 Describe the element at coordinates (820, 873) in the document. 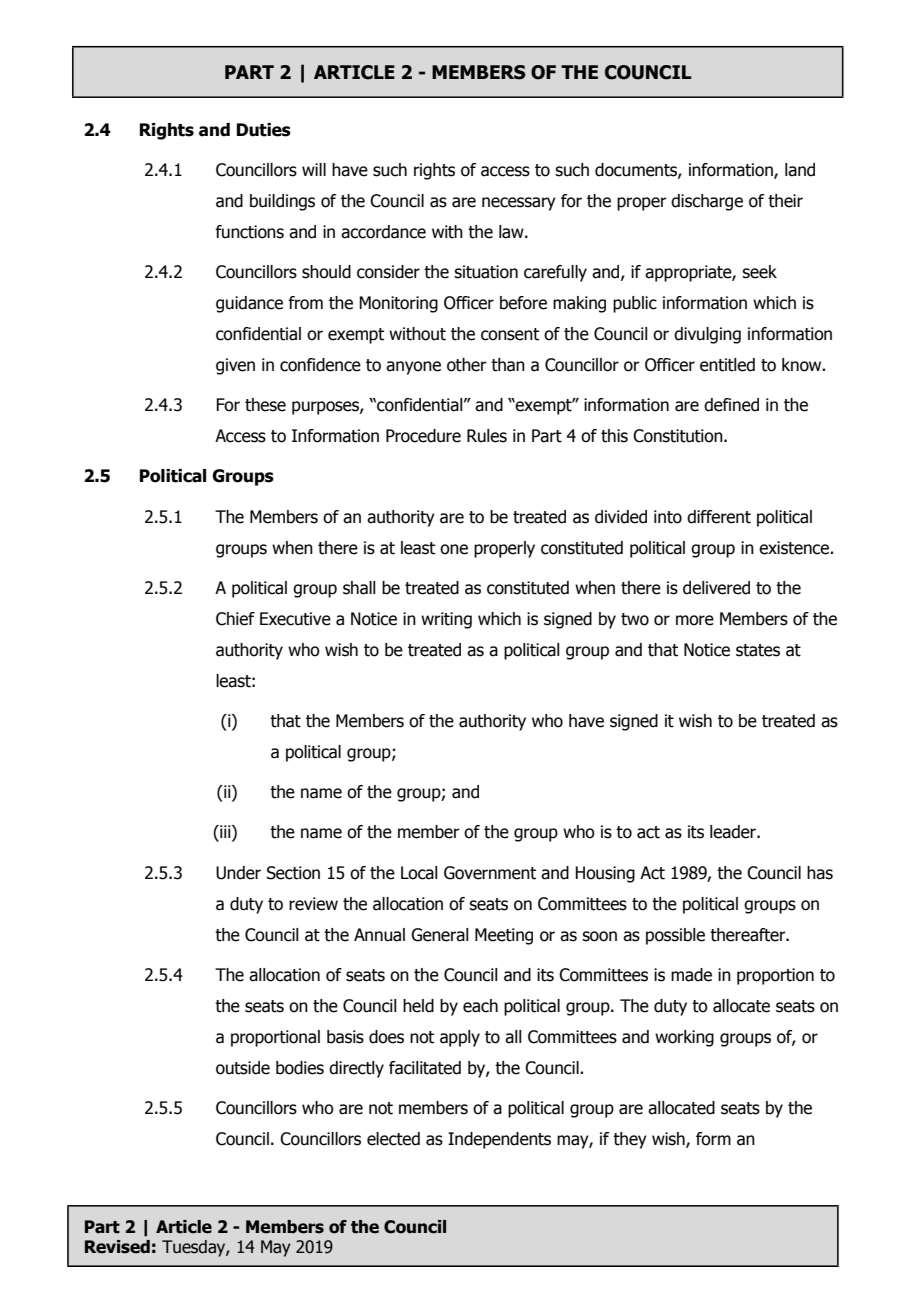

I see `has` at that location.
